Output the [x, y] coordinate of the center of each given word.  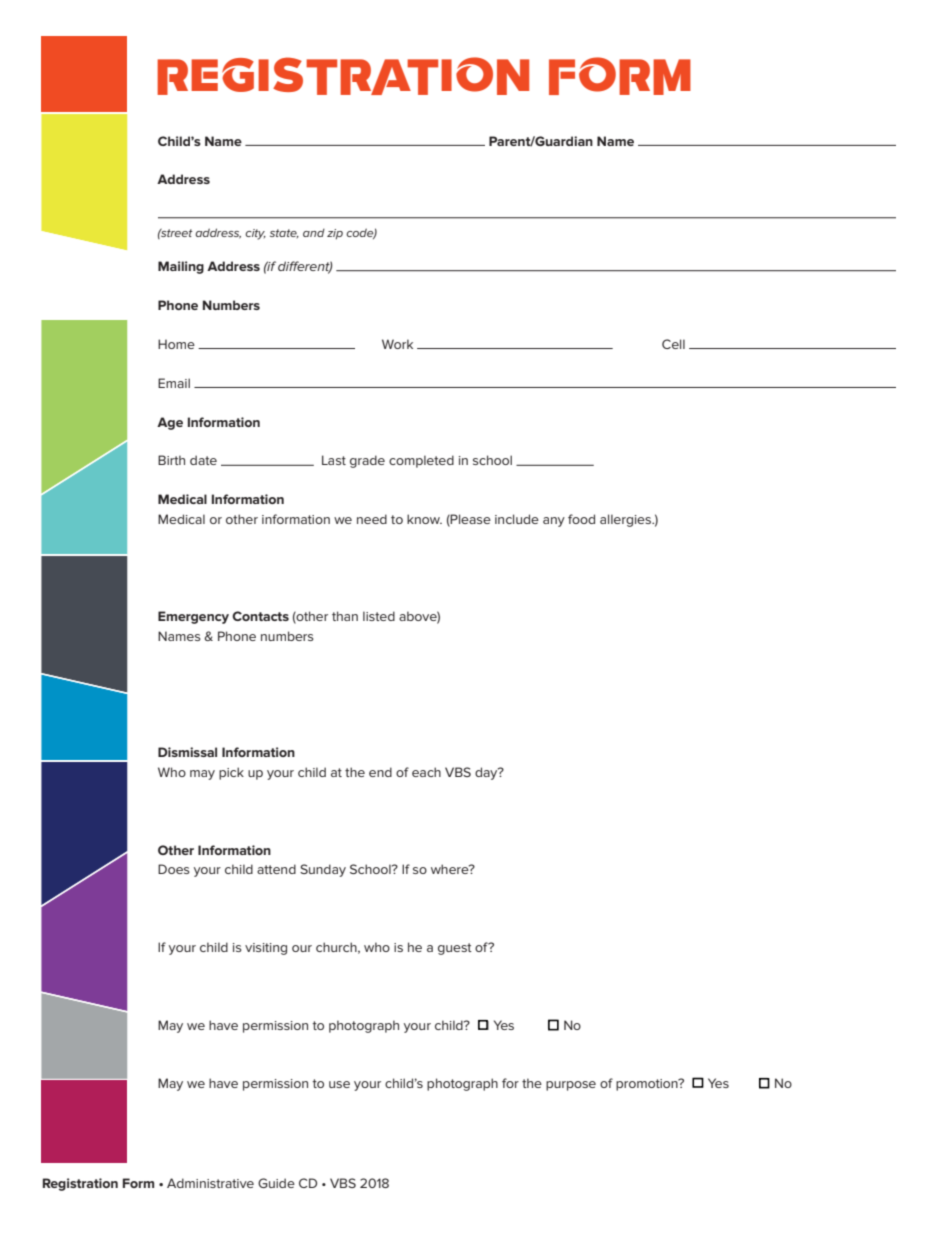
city [255, 234]
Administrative [210, 1183]
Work [397, 344]
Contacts [260, 616]
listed [379, 616]
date [203, 460]
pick [231, 773]
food [581, 519]
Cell [673, 344]
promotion [648, 1085]
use [339, 1084]
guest [455, 949]
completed [421, 461]
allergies [626, 520]
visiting [266, 949]
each [426, 772]
